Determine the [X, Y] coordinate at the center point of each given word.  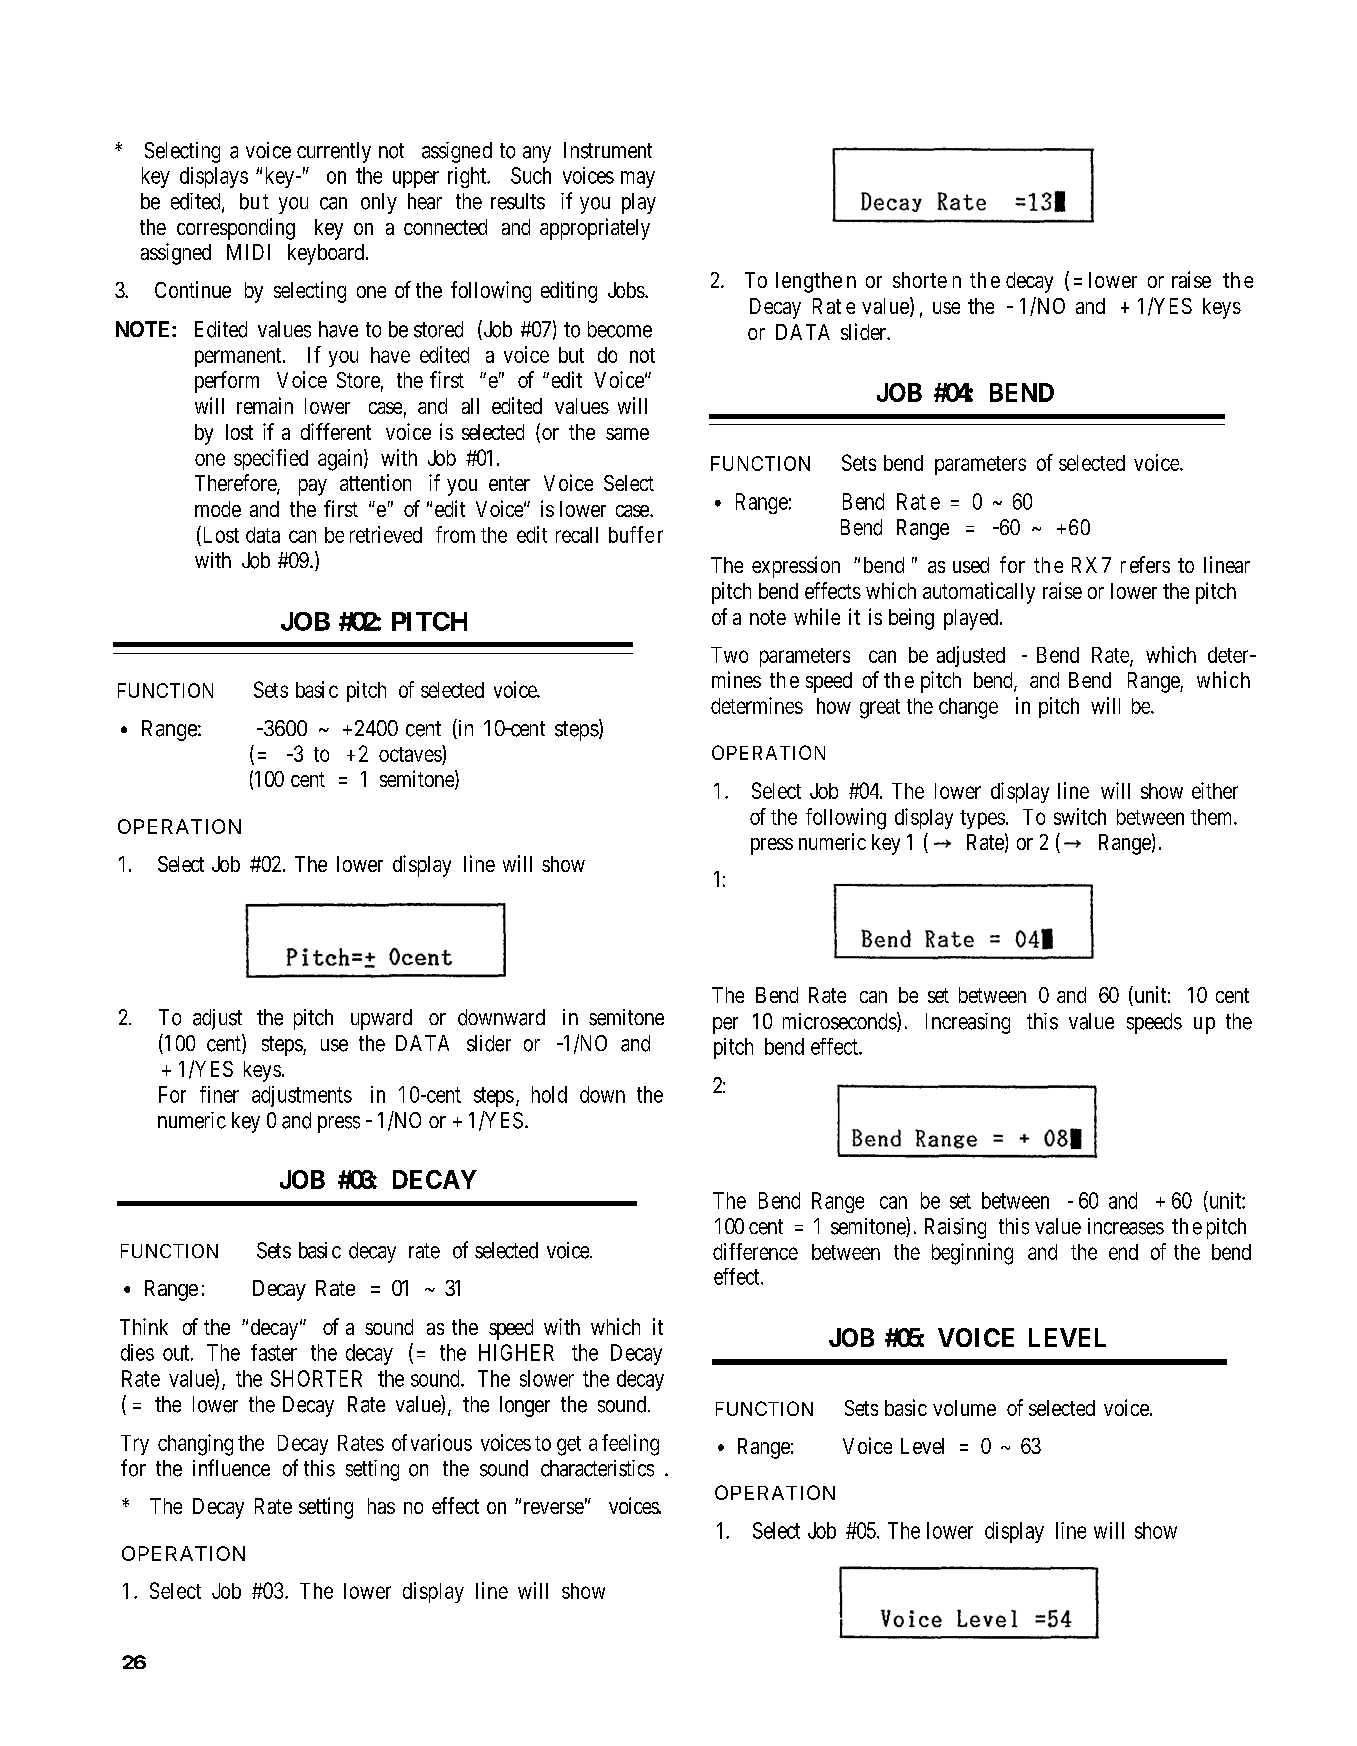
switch [1080, 816]
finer [219, 1094]
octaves [410, 754]
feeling [630, 1445]
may [638, 179]
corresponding [236, 229]
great [880, 709]
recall [577, 535]
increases [1126, 1226]
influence [231, 1468]
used [971, 565]
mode [218, 509]
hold [549, 1094]
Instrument [608, 150]
